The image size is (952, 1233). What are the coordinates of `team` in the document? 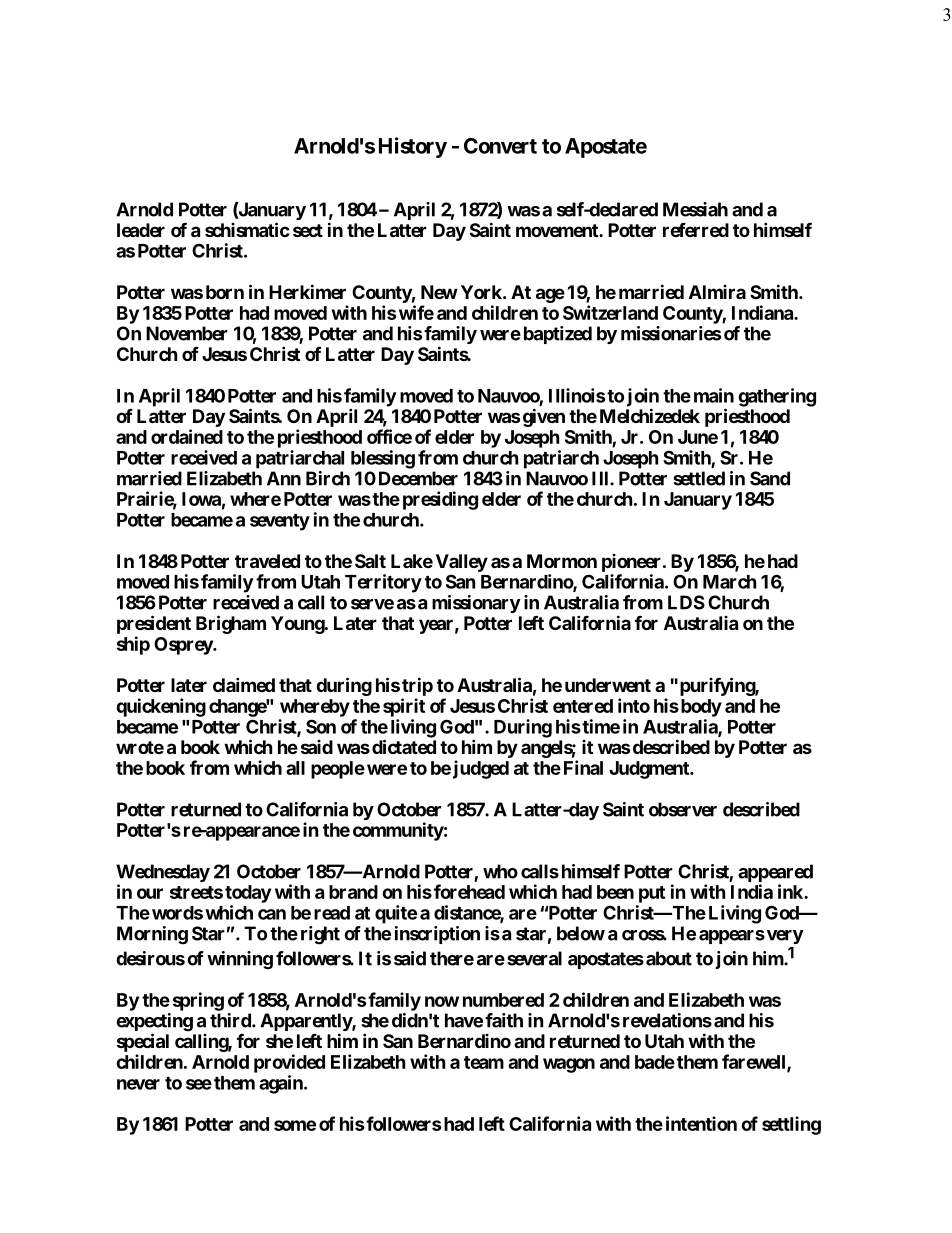 It's located at (484, 1062).
